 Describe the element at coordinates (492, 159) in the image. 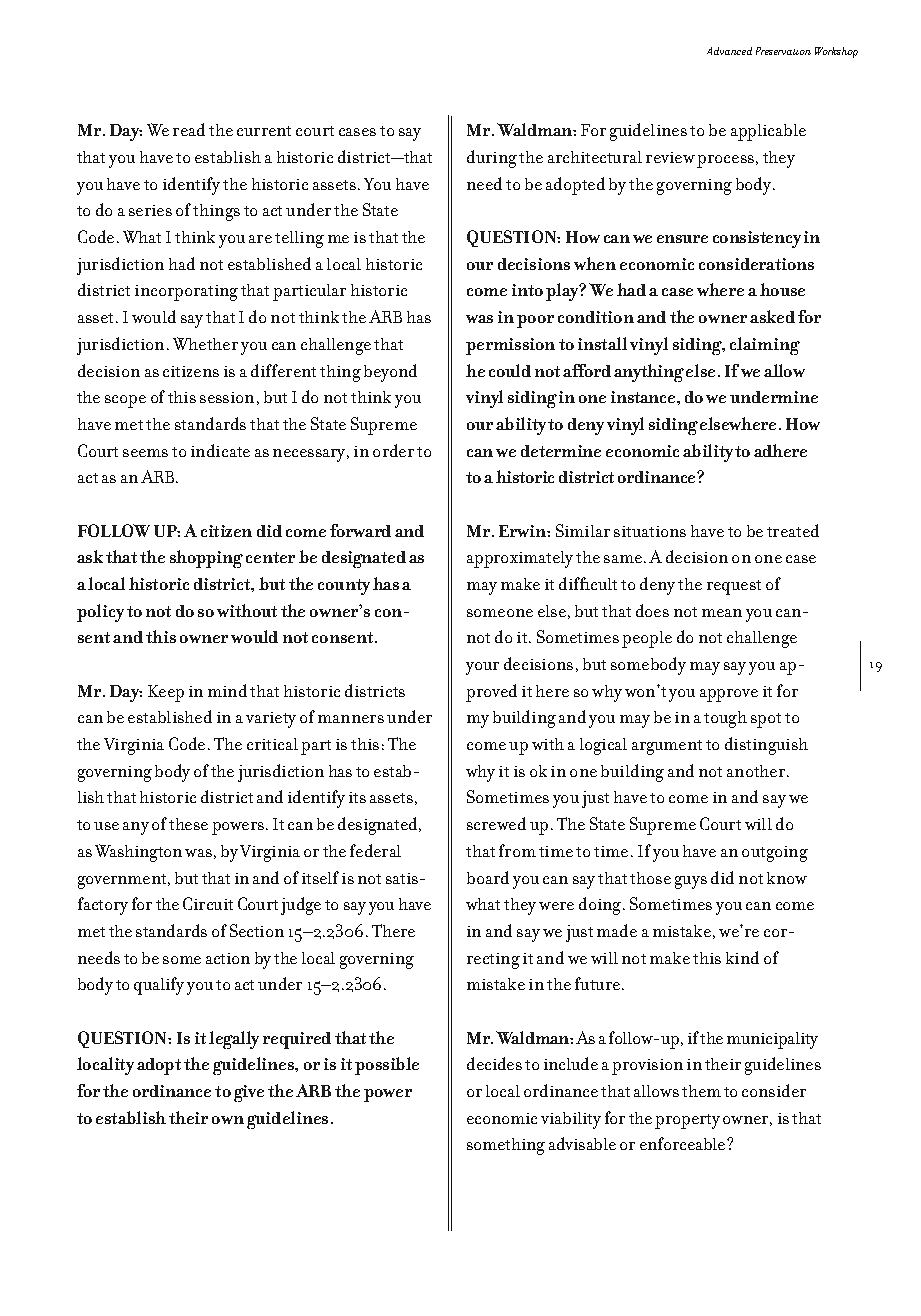

I see `during` at that location.
